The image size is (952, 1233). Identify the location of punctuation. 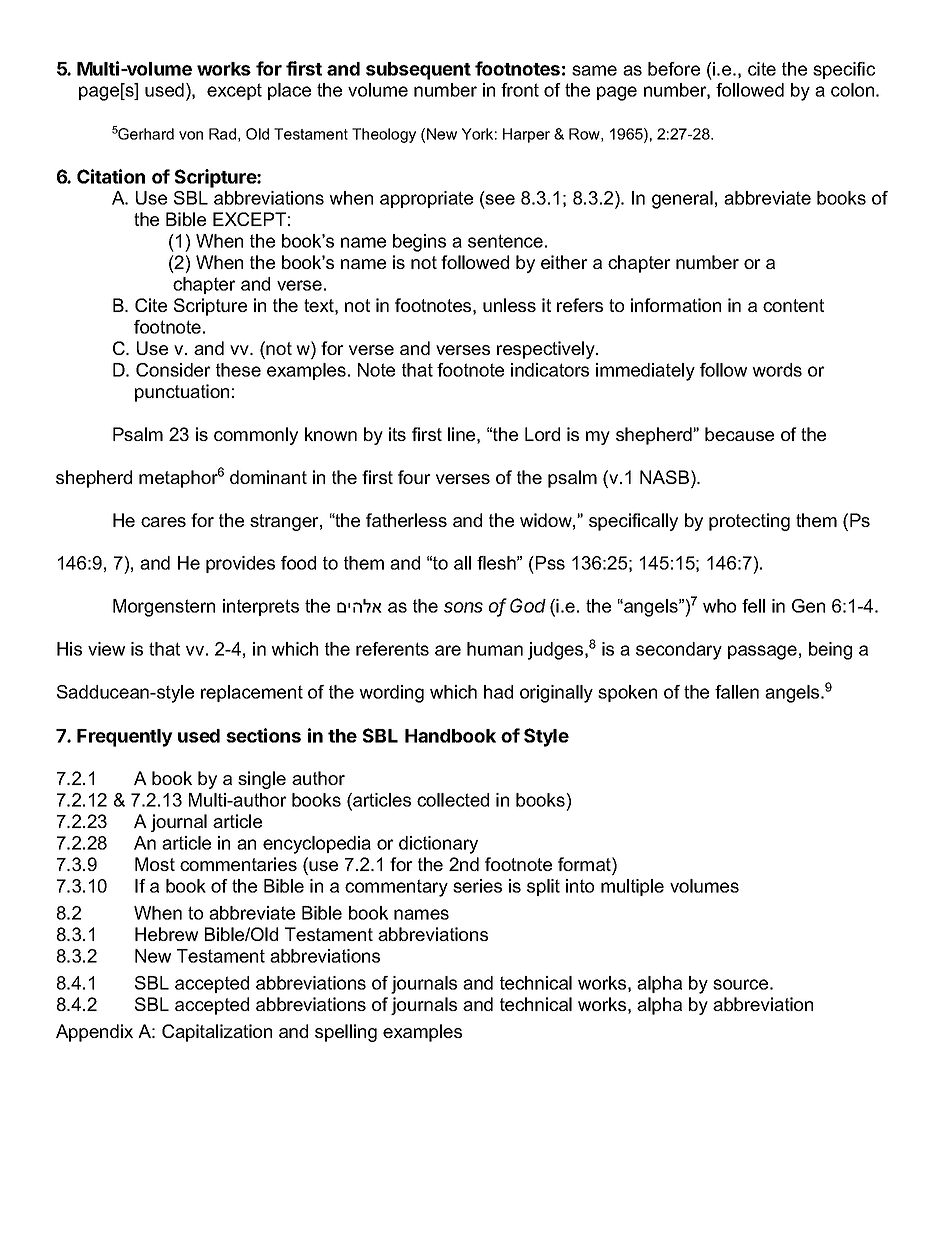
(182, 393).
